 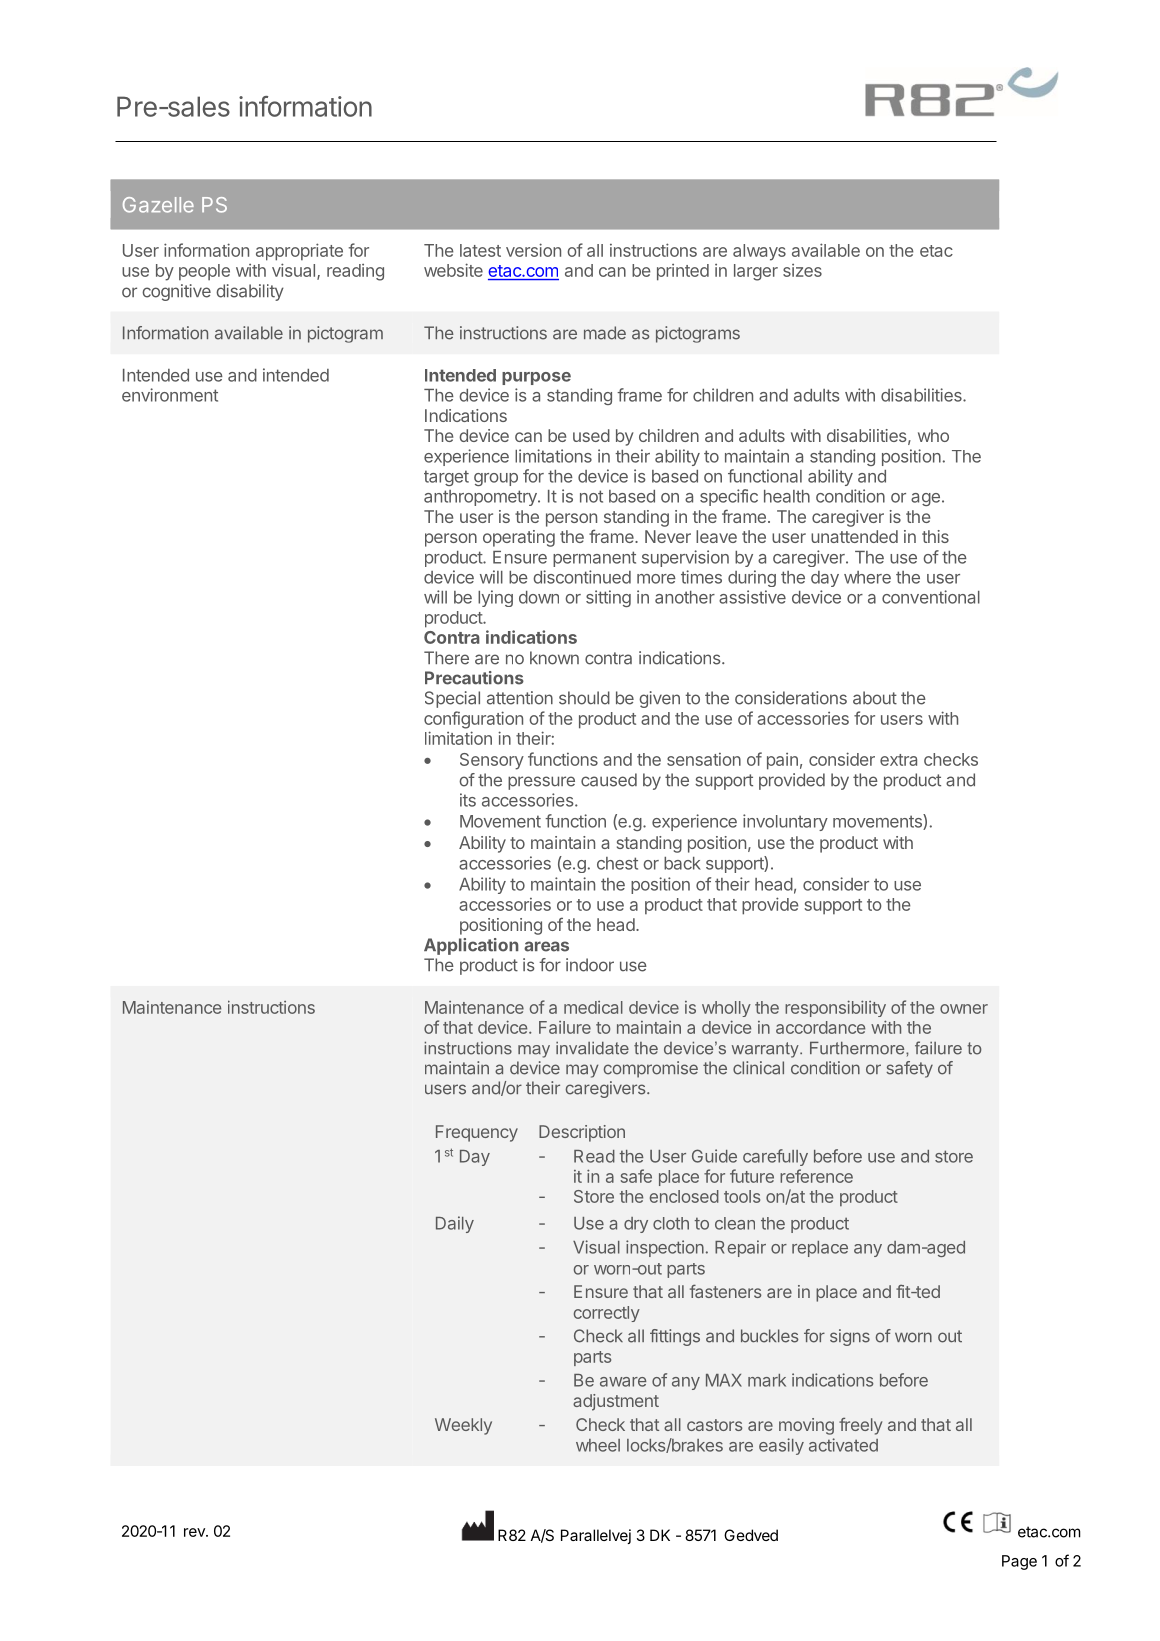 I want to click on owner, so click(x=964, y=1009).
